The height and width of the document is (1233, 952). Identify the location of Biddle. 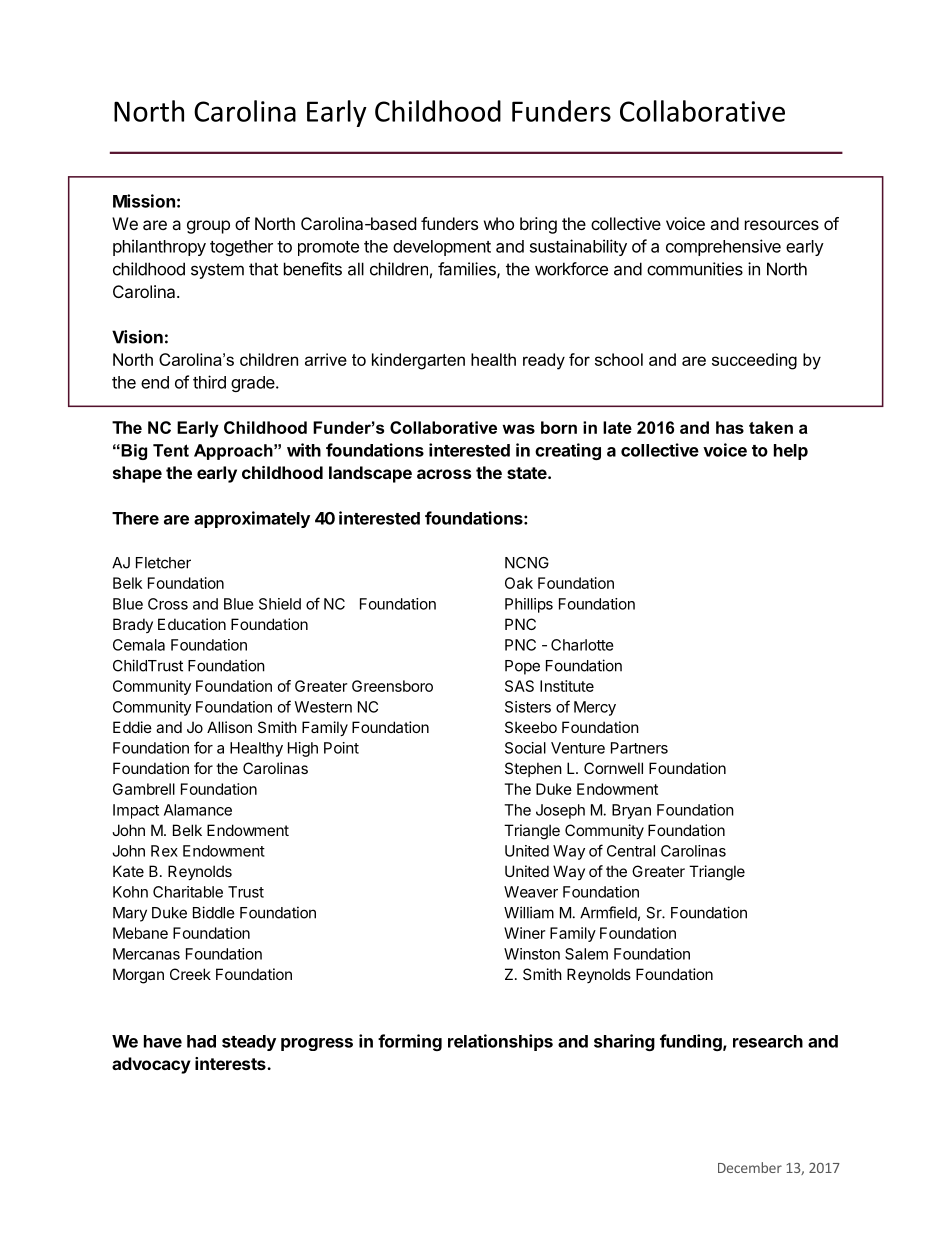
(214, 912).
